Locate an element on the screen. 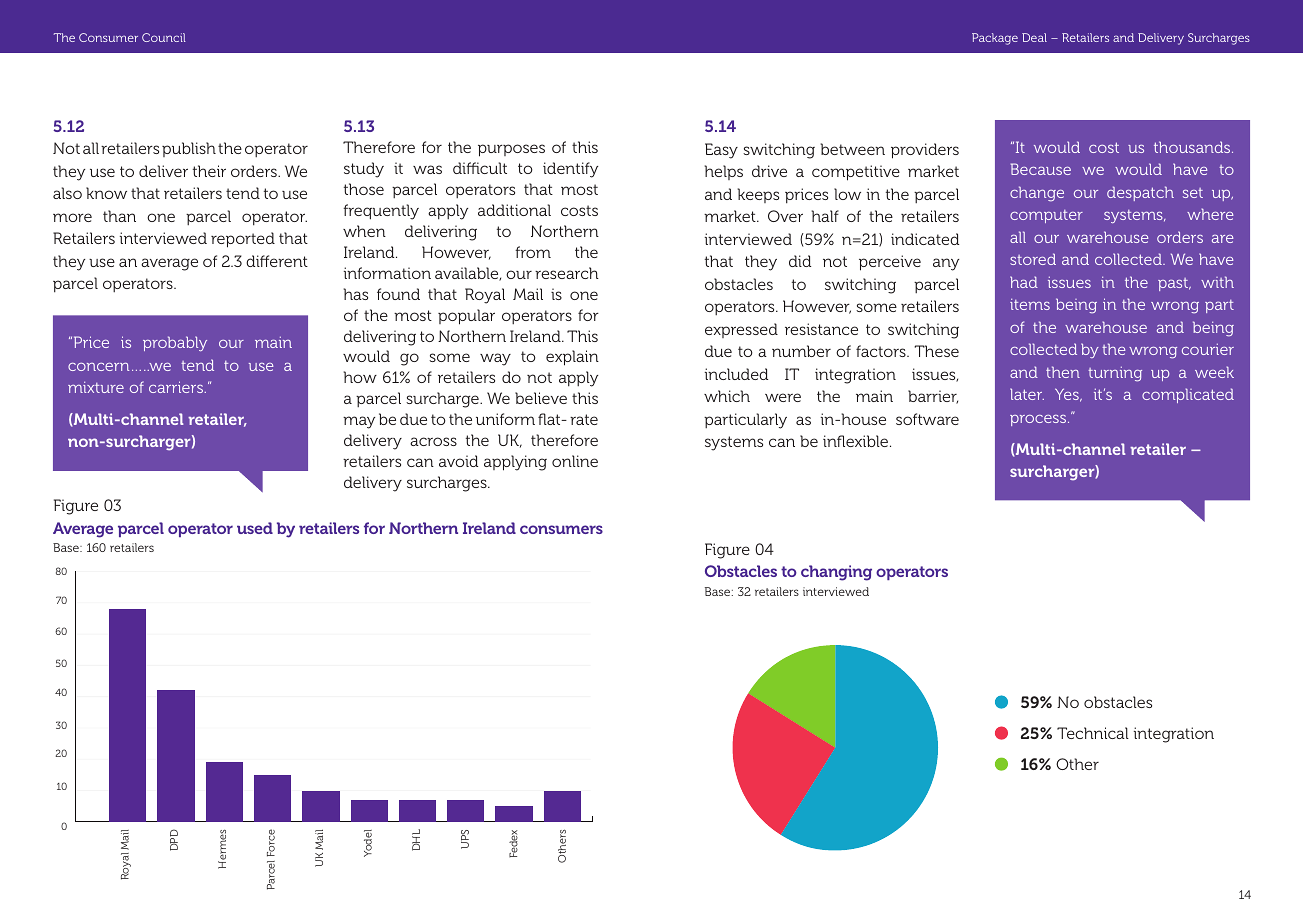 The image size is (1303, 924). inflexible is located at coordinates (857, 441).
